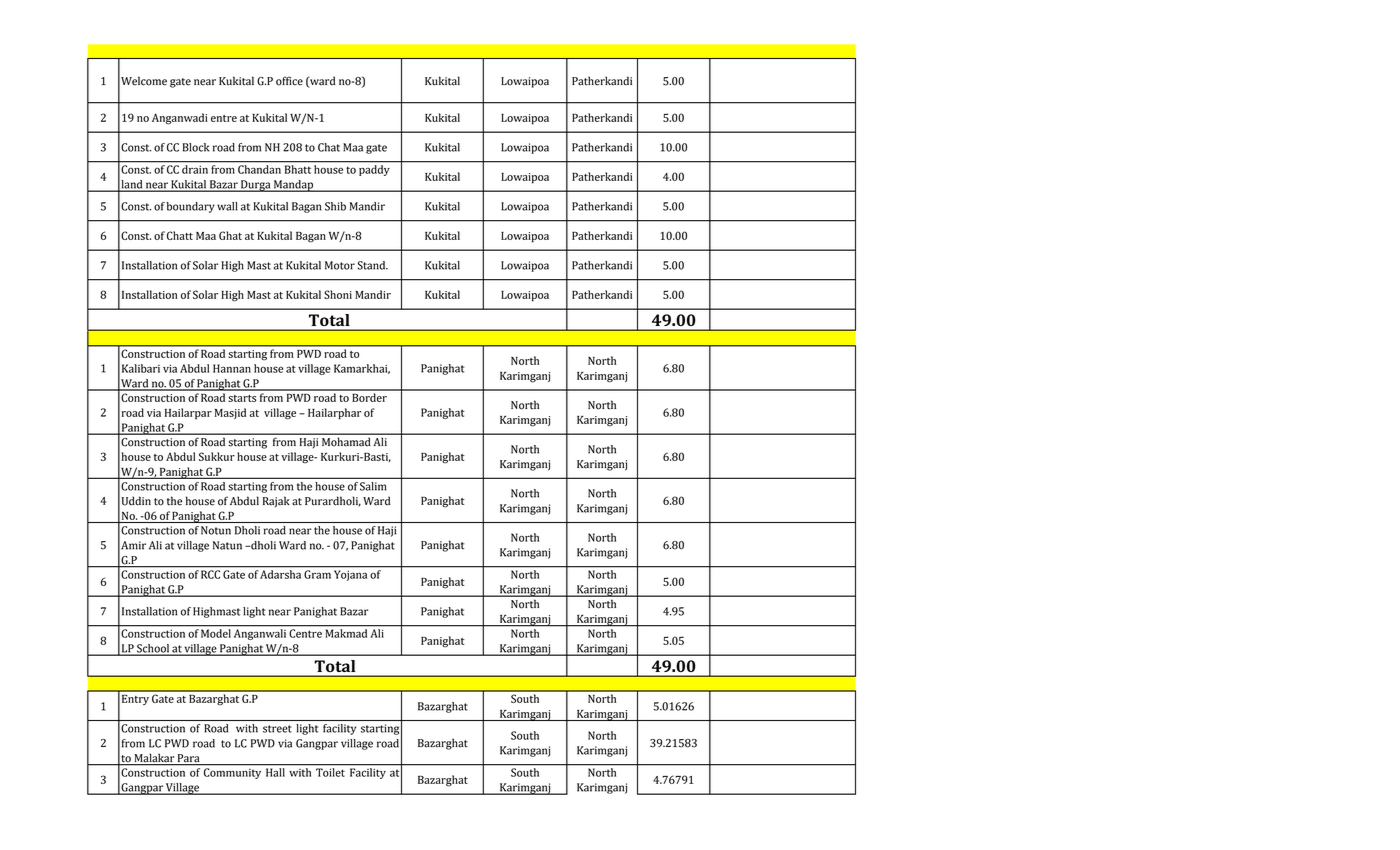 This image has height=850, width=1400. Describe the element at coordinates (317, 574) in the image. I see `Gram` at that location.
